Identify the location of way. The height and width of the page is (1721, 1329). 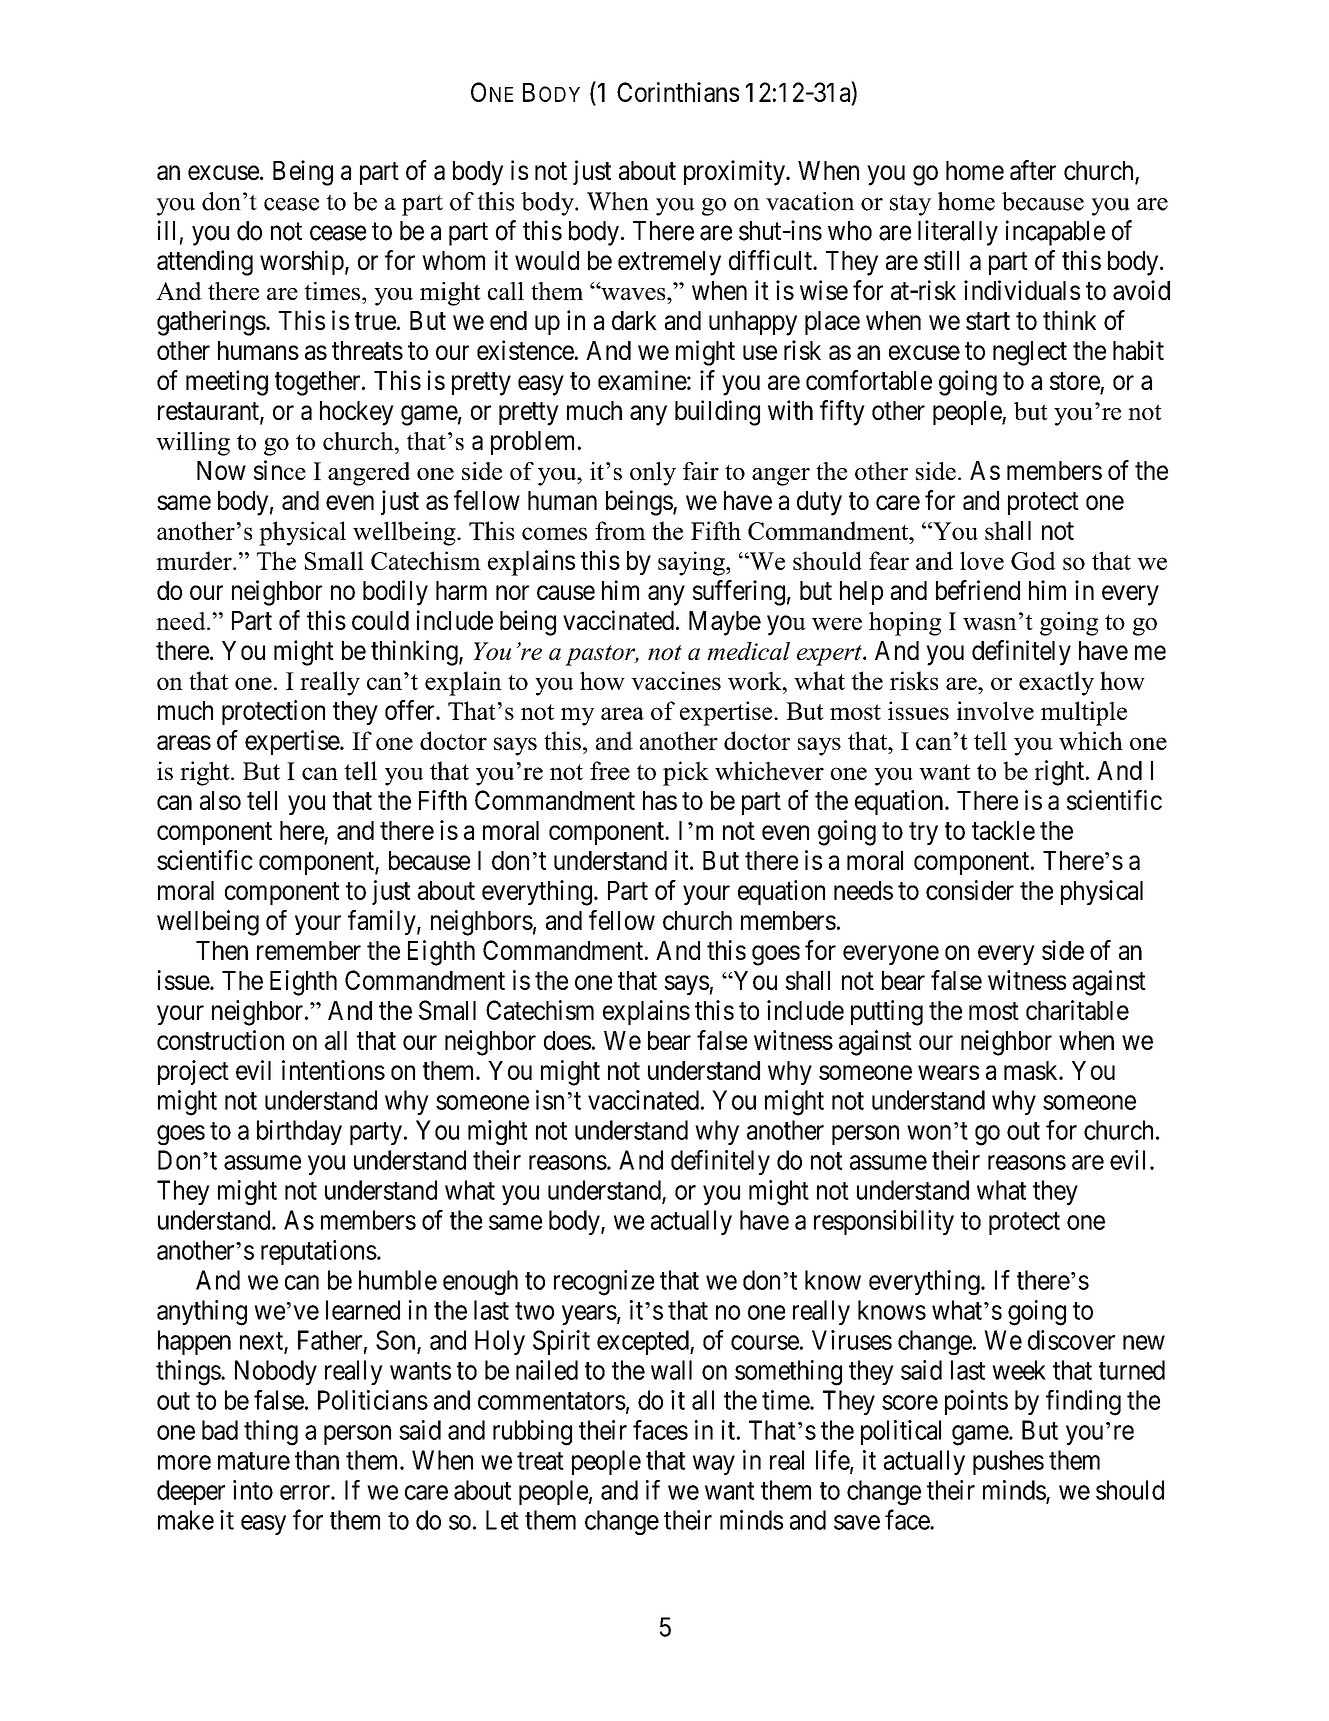
(714, 1465).
